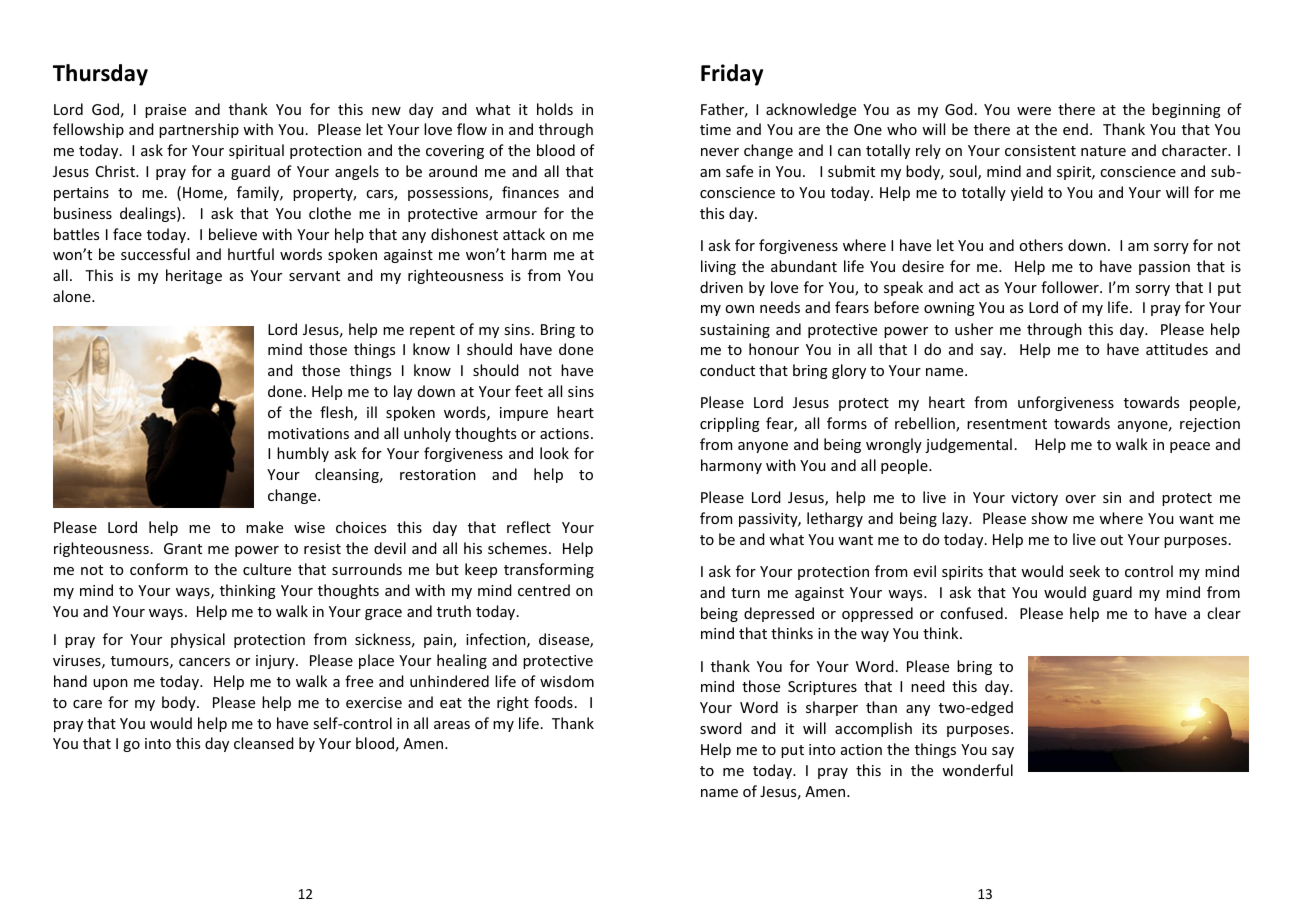 Image resolution: width=1307 pixels, height=924 pixels. I want to click on resentment, so click(1007, 424).
